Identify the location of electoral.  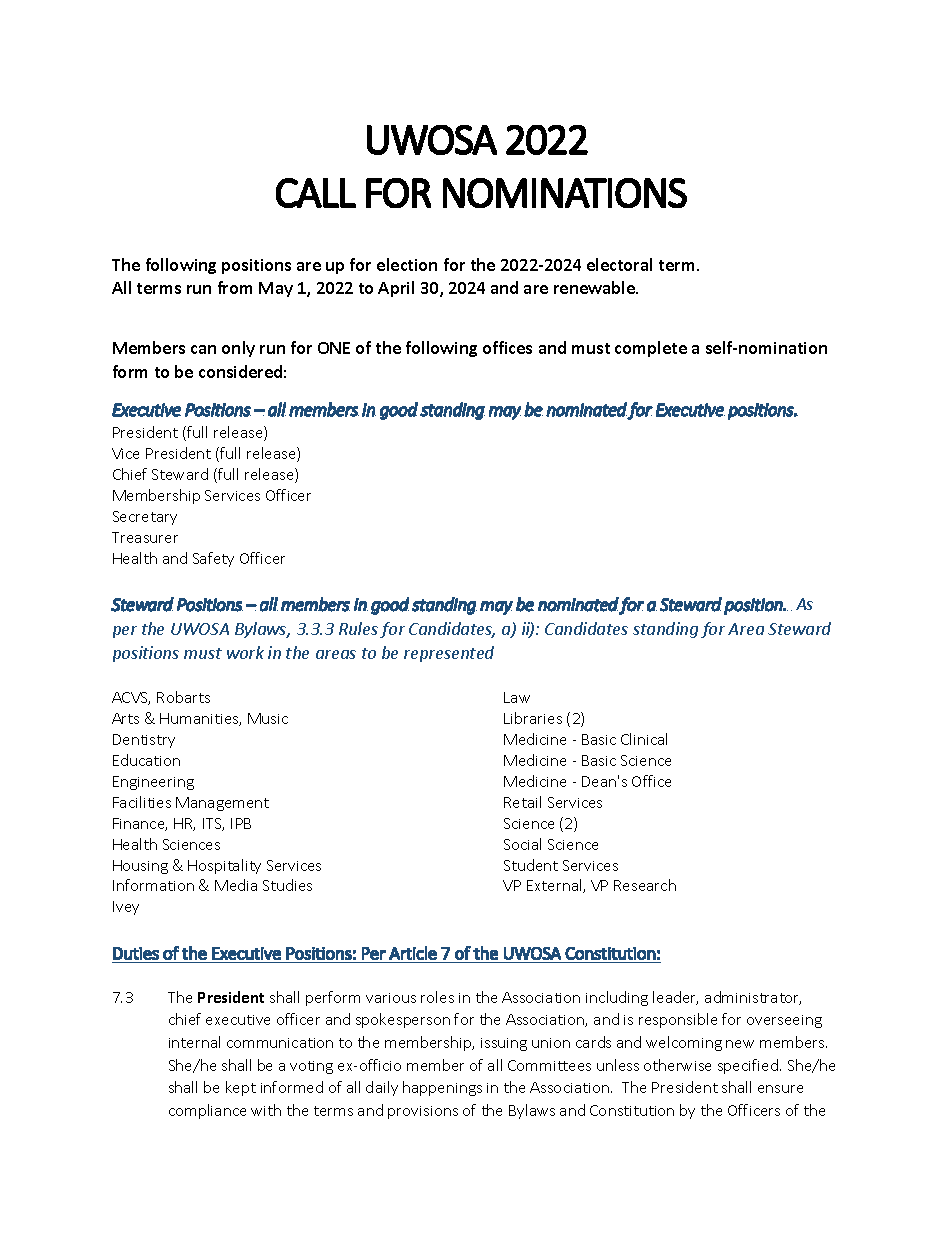
(619, 264).
